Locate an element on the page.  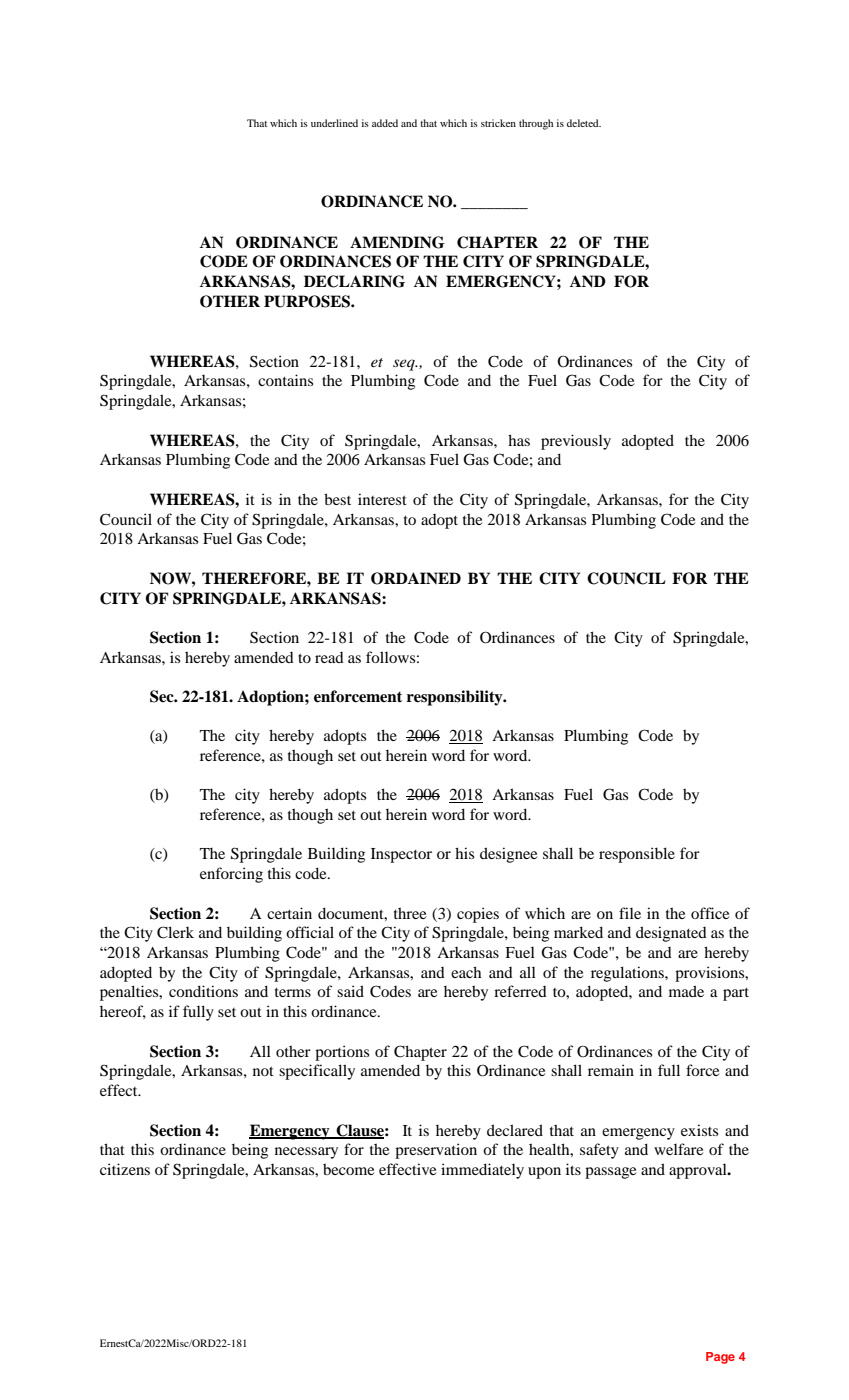
enforcing is located at coordinates (231, 875).
